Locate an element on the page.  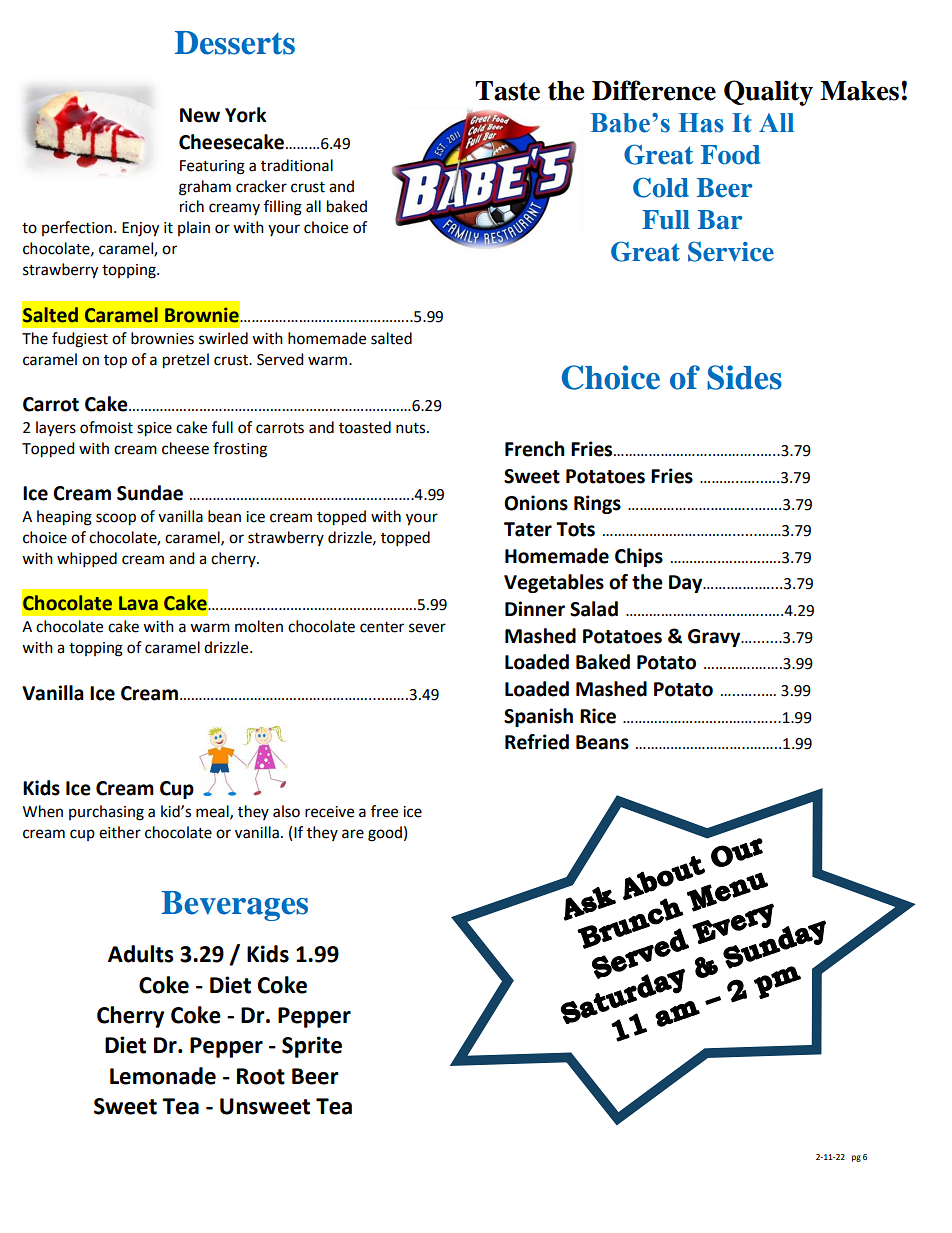
Lemonade is located at coordinates (163, 1076).
